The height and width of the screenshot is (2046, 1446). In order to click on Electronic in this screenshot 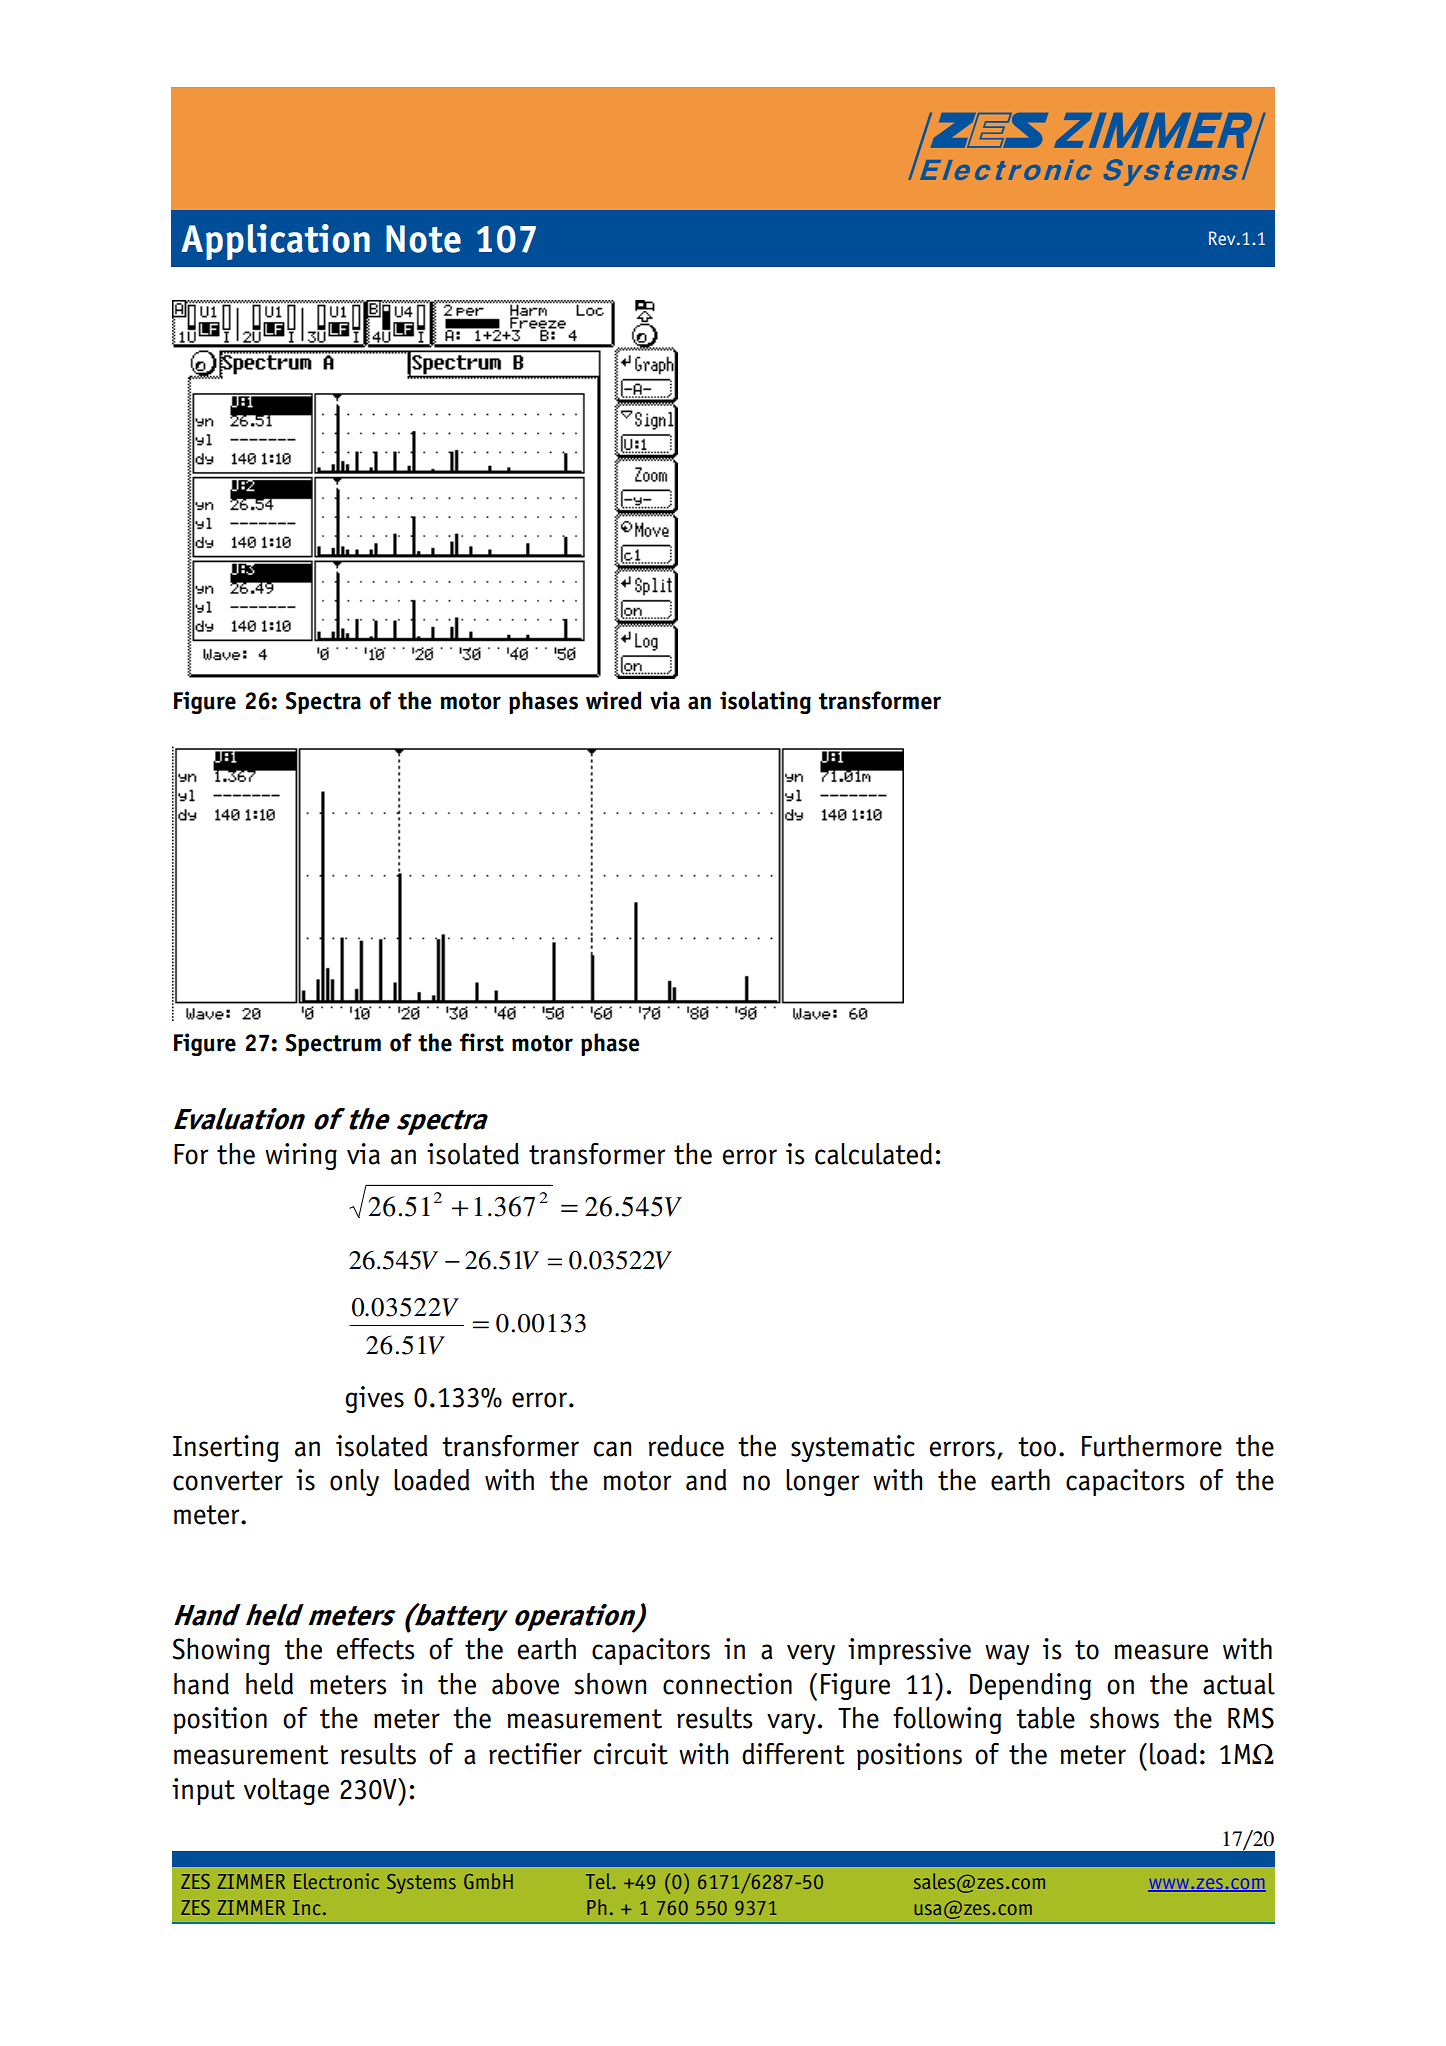, I will do `click(336, 1881)`.
